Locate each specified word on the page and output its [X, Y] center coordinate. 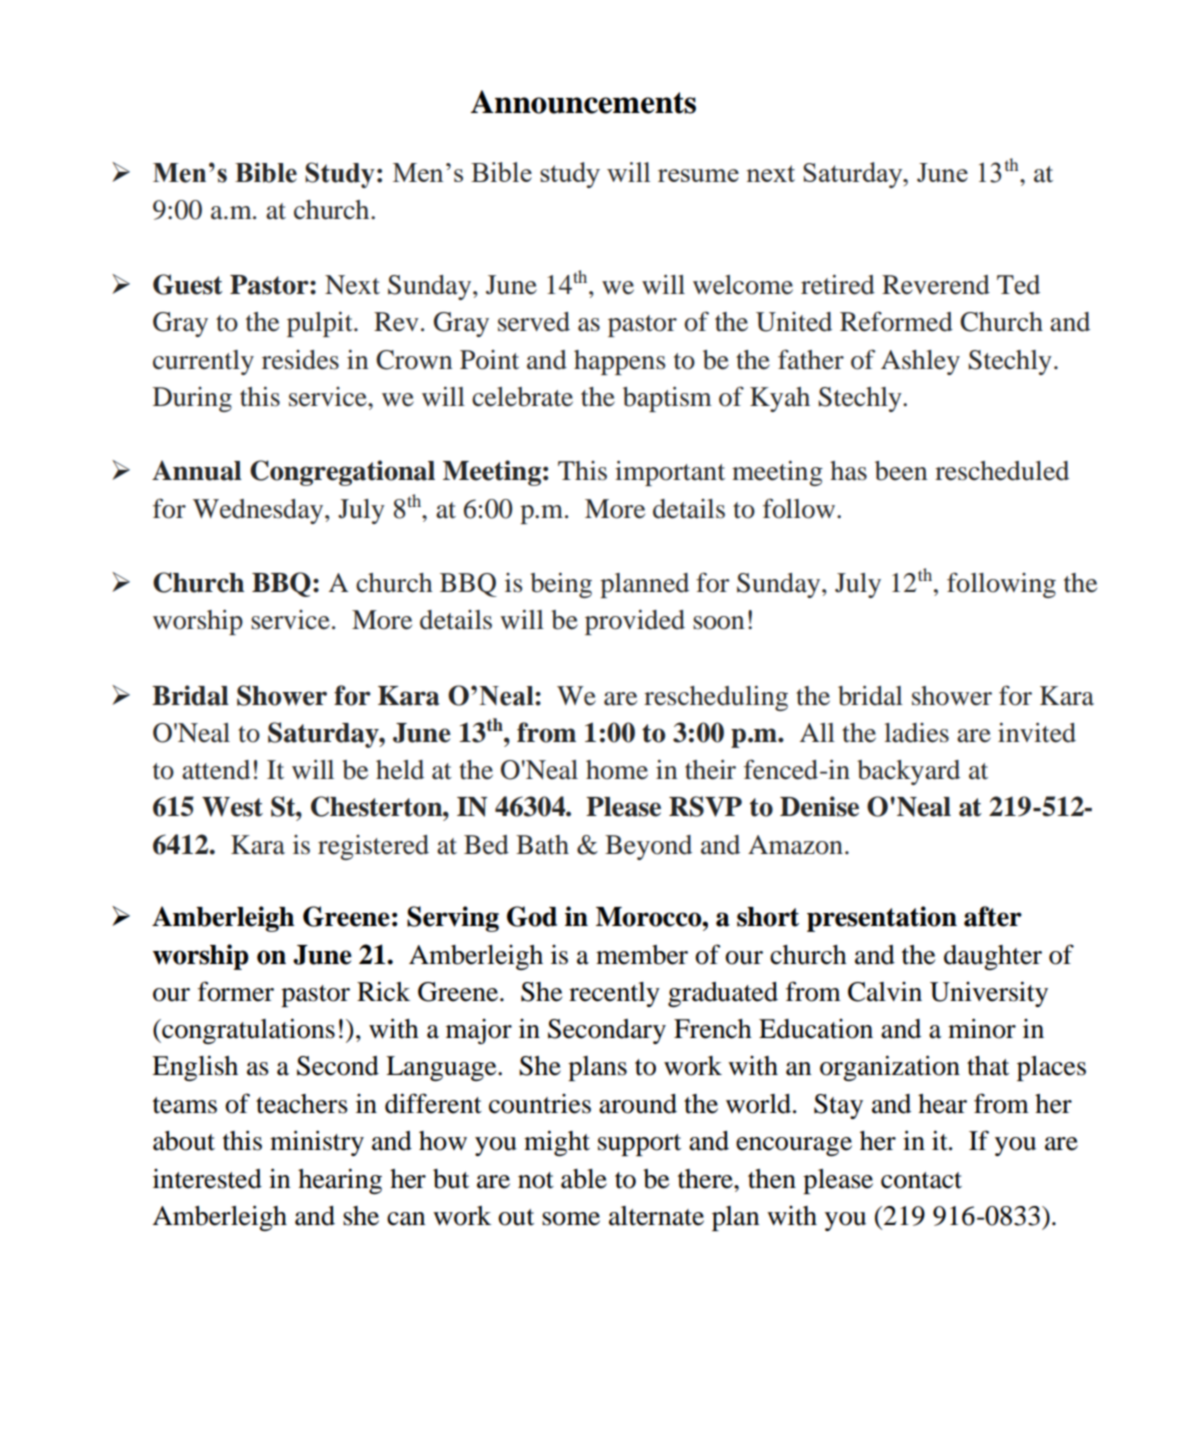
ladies [916, 733]
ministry [317, 1143]
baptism [667, 399]
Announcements [583, 102]
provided [635, 622]
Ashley [920, 362]
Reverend [936, 285]
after [993, 916]
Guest [188, 284]
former [236, 991]
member [642, 955]
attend [216, 770]
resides [300, 360]
